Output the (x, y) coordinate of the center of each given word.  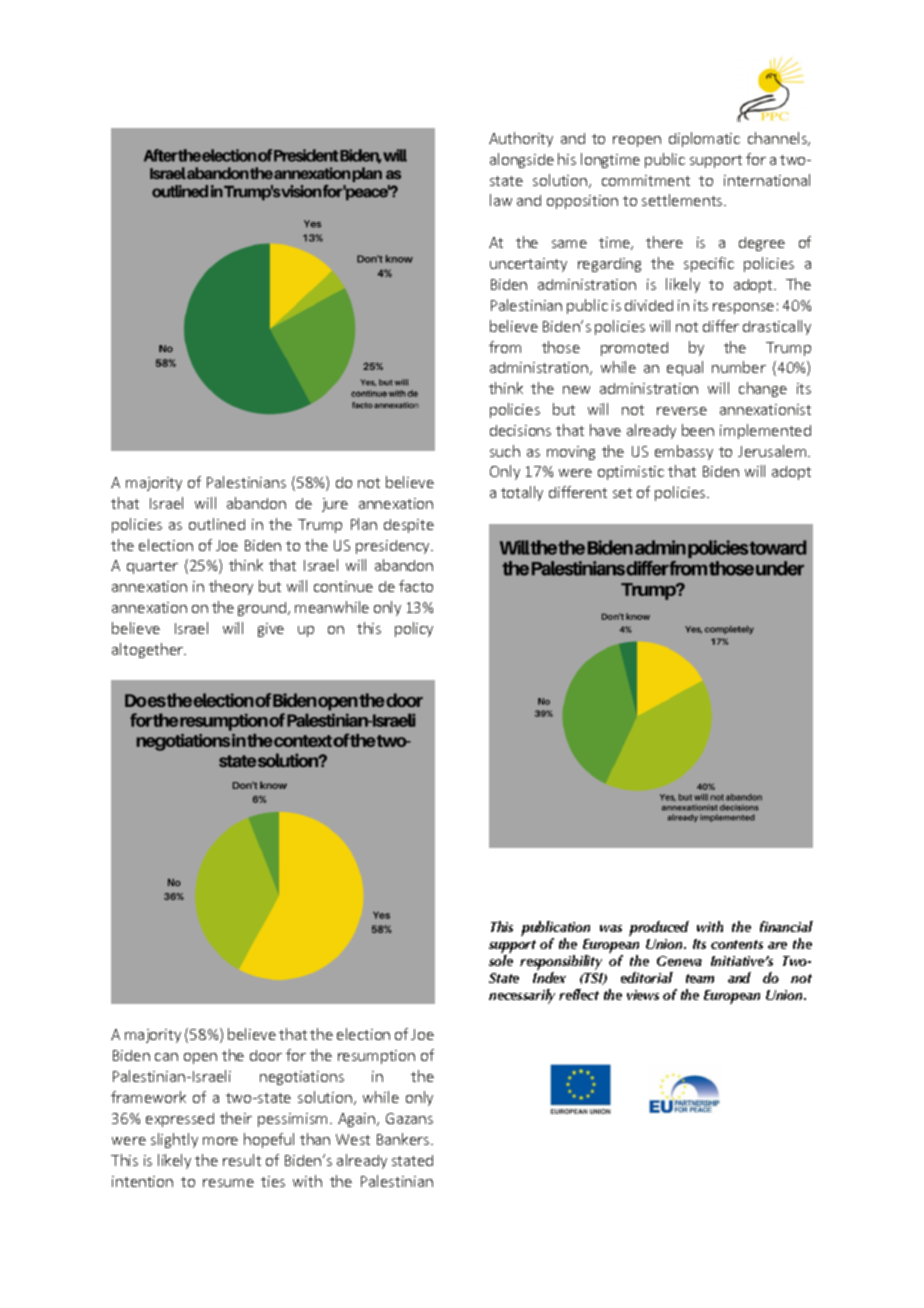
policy (414, 629)
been (698, 430)
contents (737, 944)
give (271, 630)
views (643, 995)
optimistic (631, 473)
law (501, 200)
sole (501, 960)
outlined (217, 524)
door (266, 1055)
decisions (520, 430)
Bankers (404, 1139)
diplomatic (704, 139)
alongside (522, 160)
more (220, 1141)
